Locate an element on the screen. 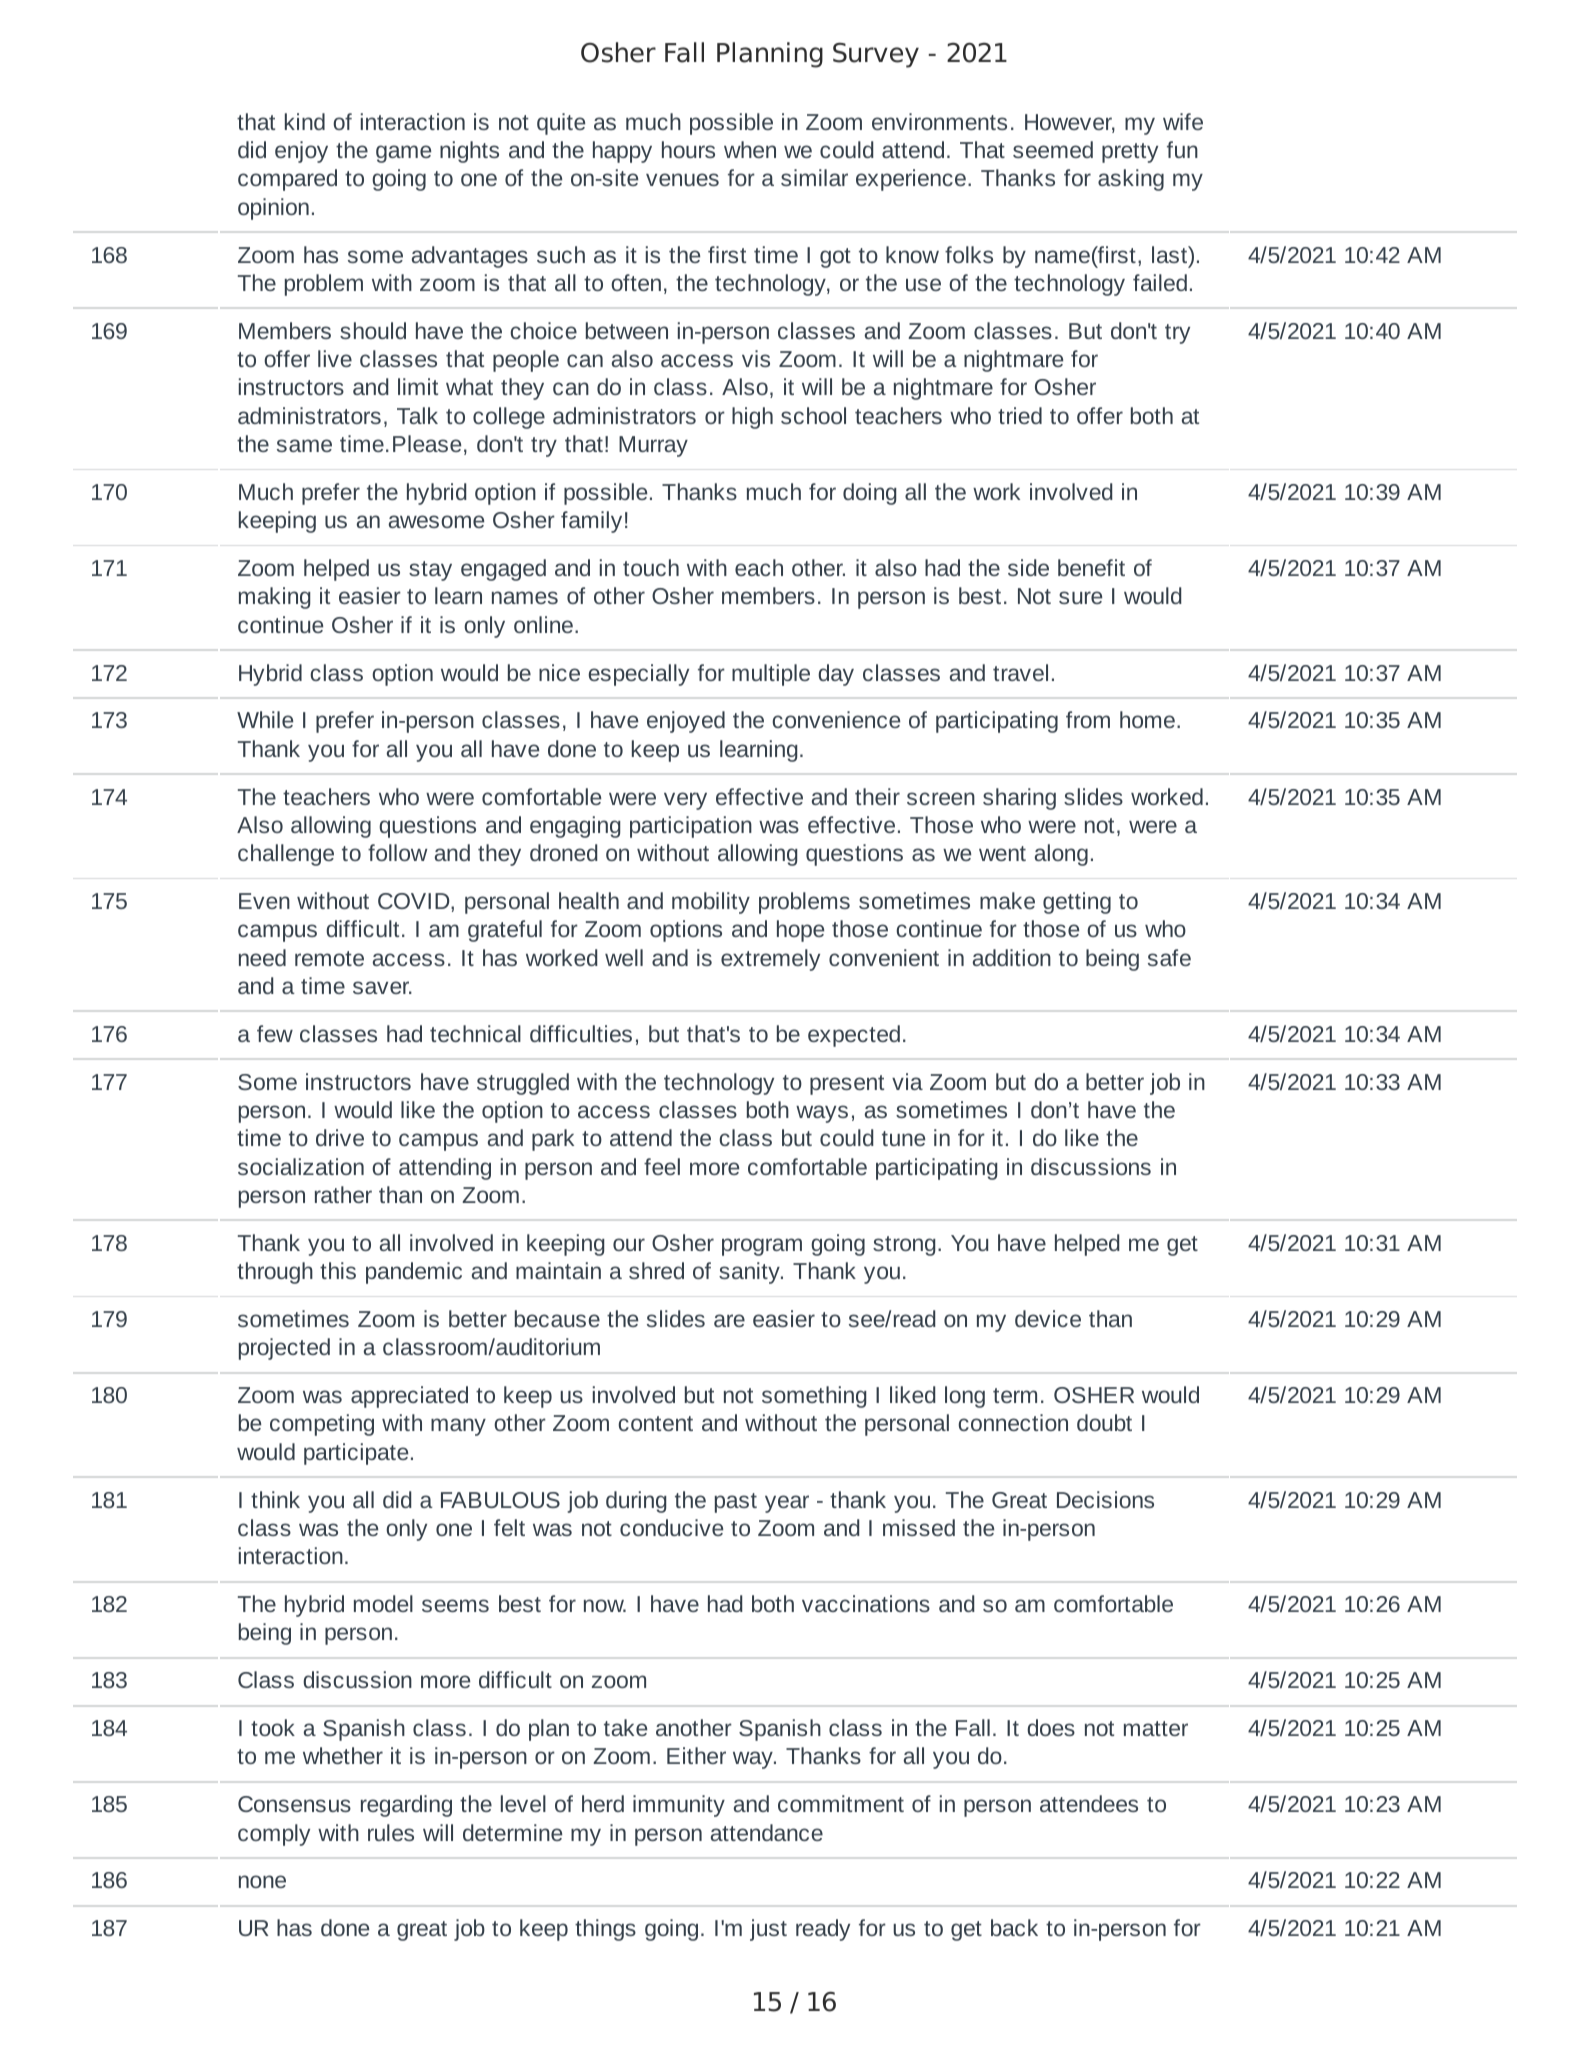 Image resolution: width=1588 pixels, height=2056 pixels. this is located at coordinates (338, 1270).
